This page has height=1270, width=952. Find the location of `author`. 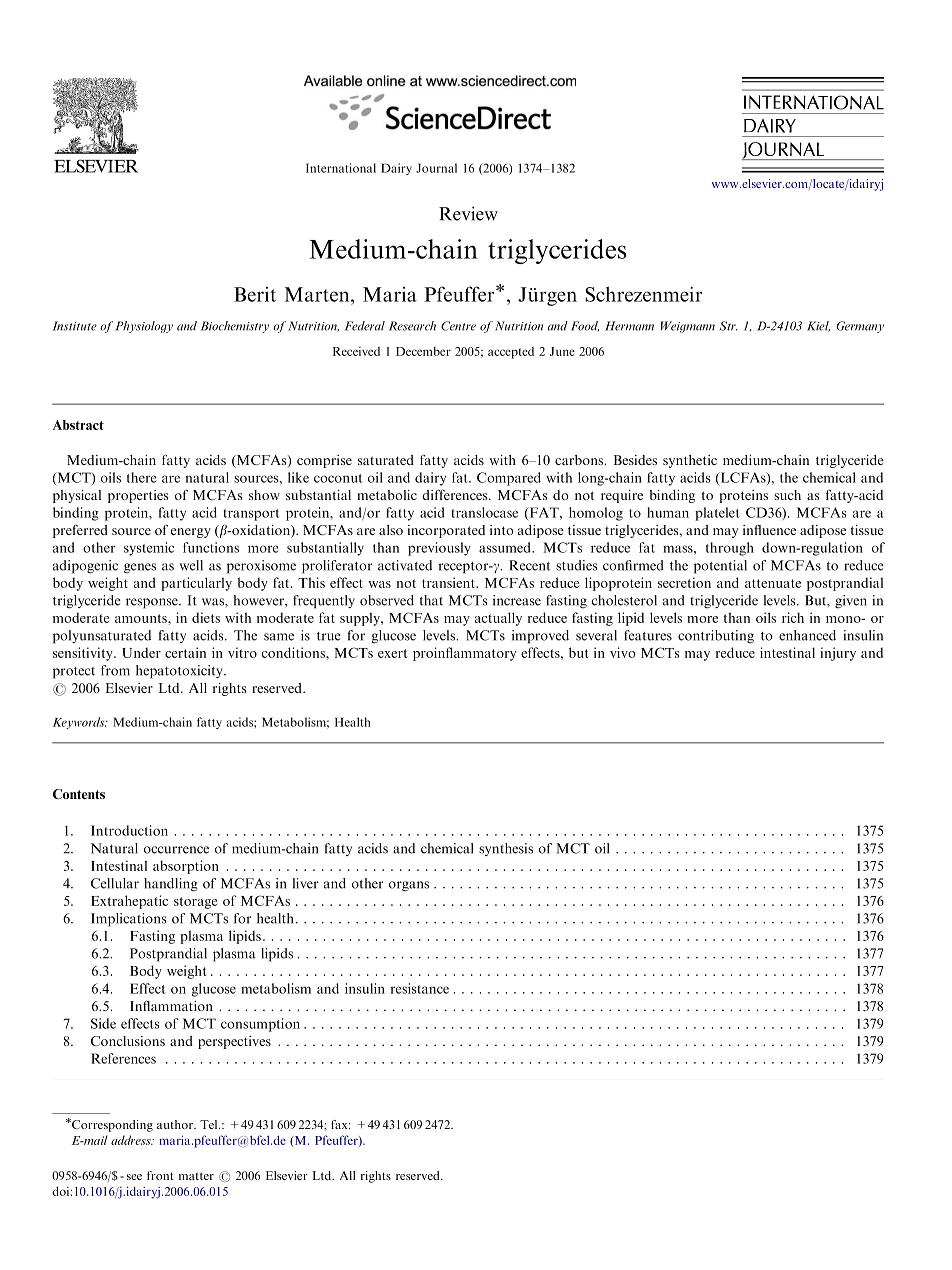

author is located at coordinates (176, 1124).
